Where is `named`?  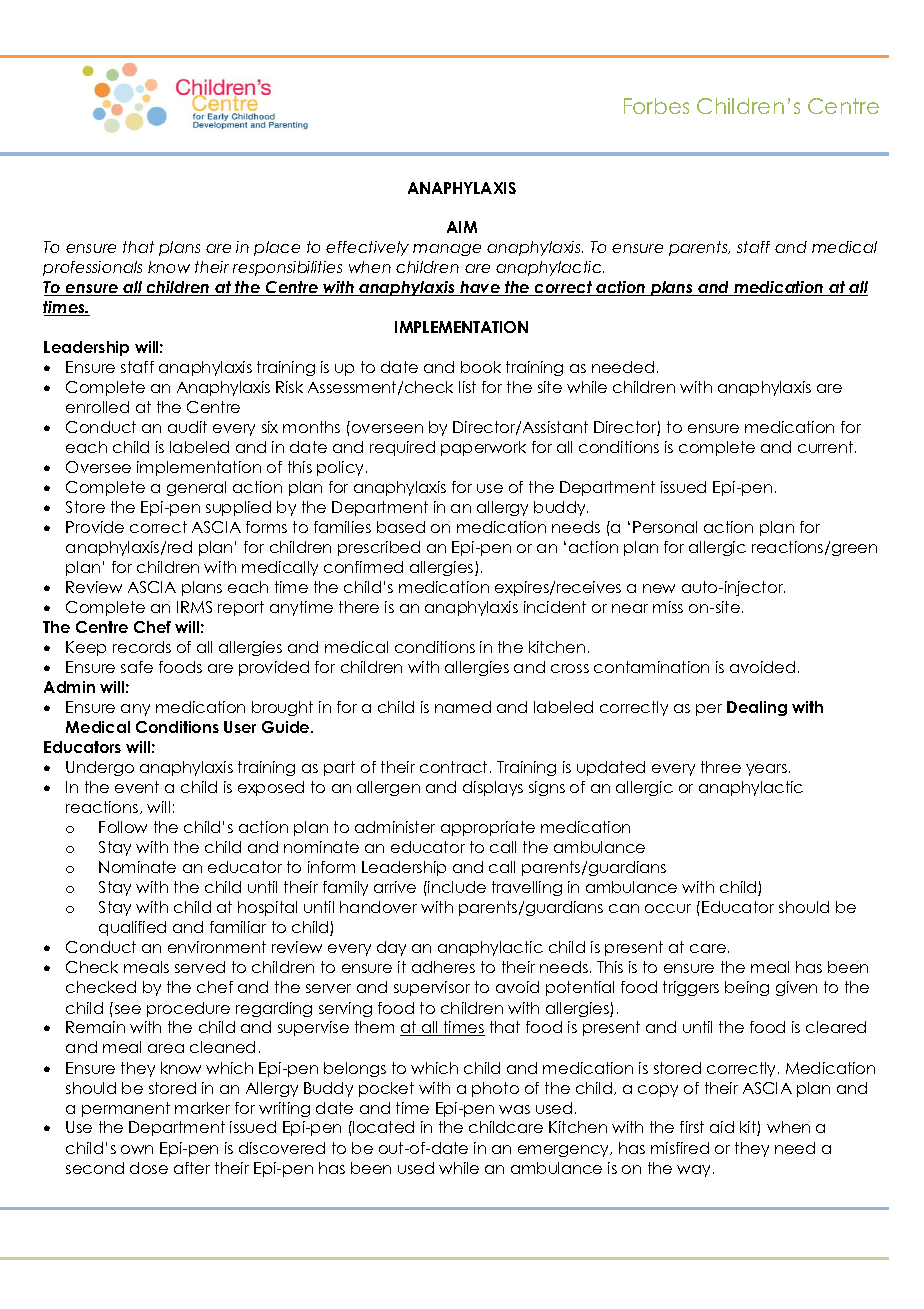 named is located at coordinates (463, 707).
